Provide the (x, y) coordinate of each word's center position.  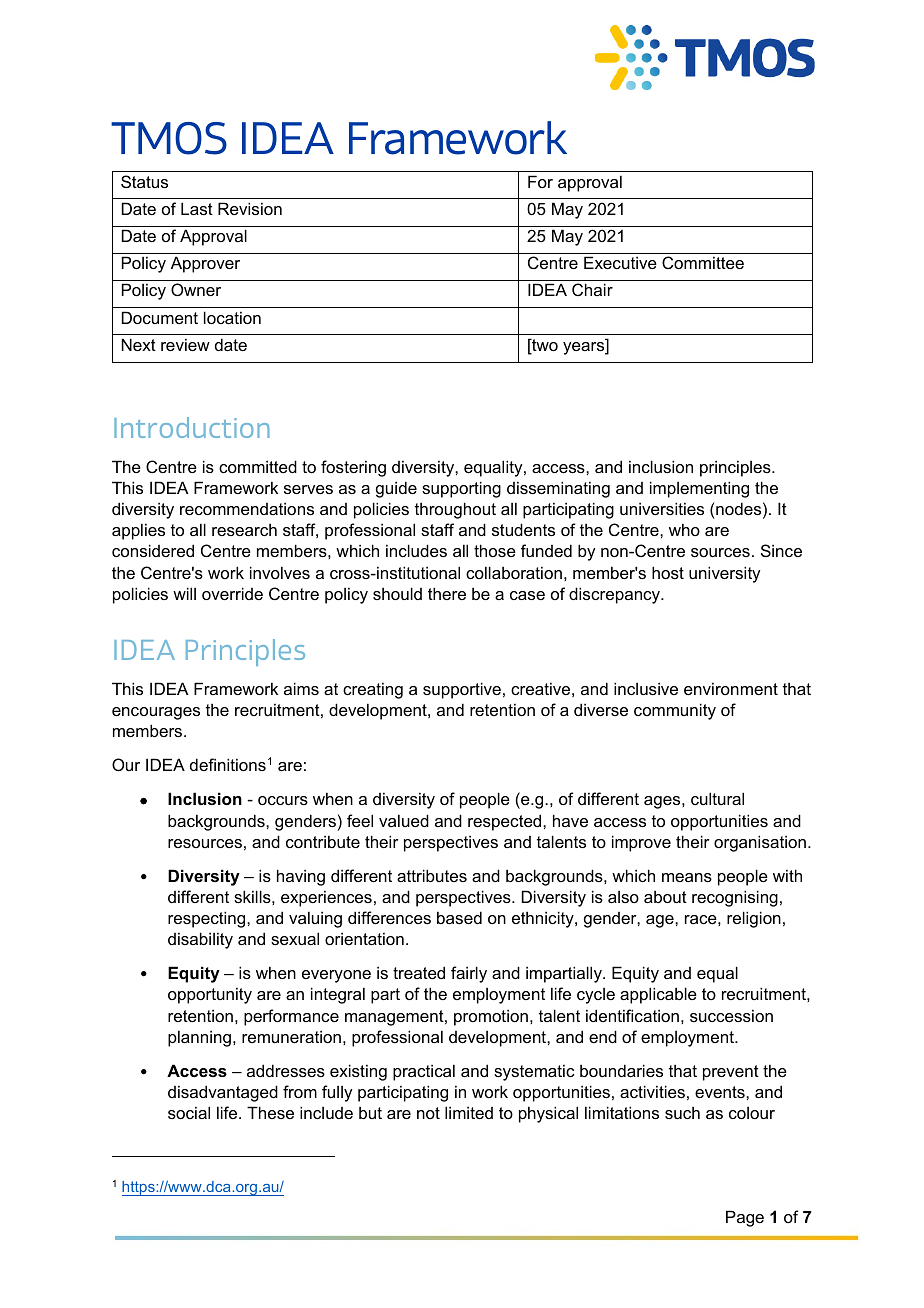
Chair (592, 289)
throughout (455, 510)
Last (197, 208)
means (687, 877)
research (244, 530)
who (684, 529)
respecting (208, 919)
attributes (432, 875)
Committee (703, 262)
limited (469, 1112)
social (189, 1112)
